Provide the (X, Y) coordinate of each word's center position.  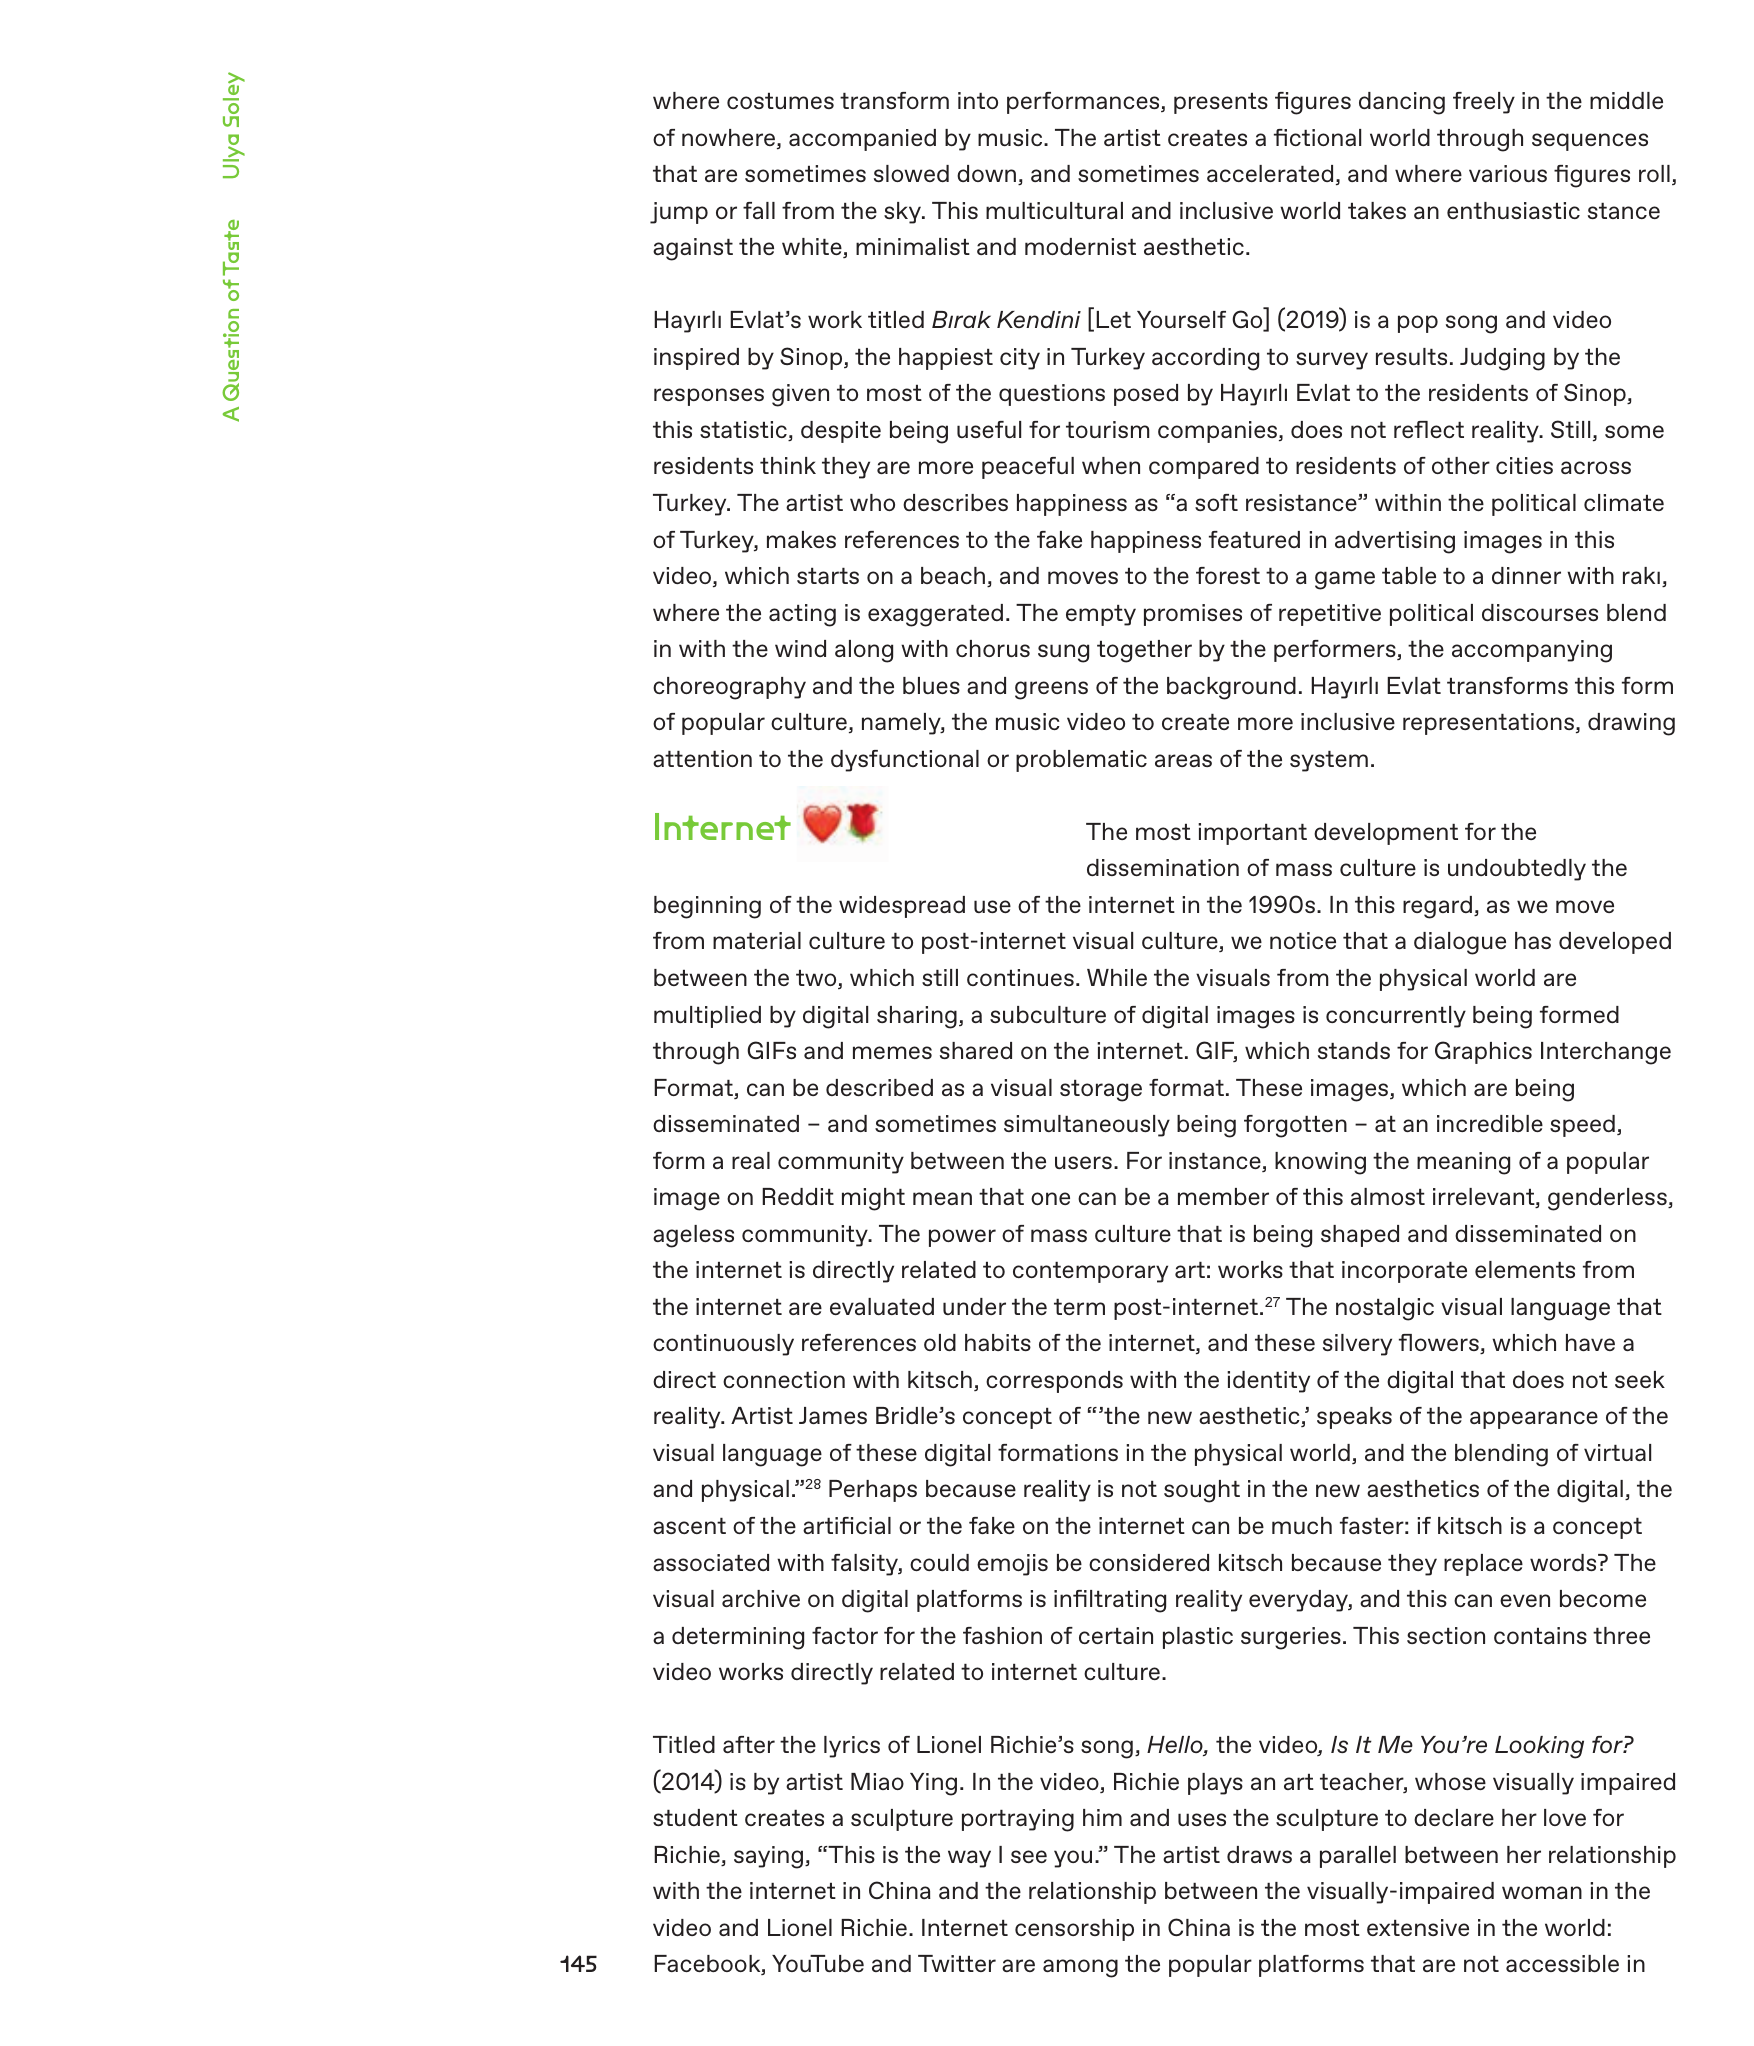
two (817, 979)
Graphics (1483, 1052)
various (1508, 173)
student (695, 1817)
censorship (1074, 1930)
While (1117, 977)
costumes (780, 101)
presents (1221, 103)
